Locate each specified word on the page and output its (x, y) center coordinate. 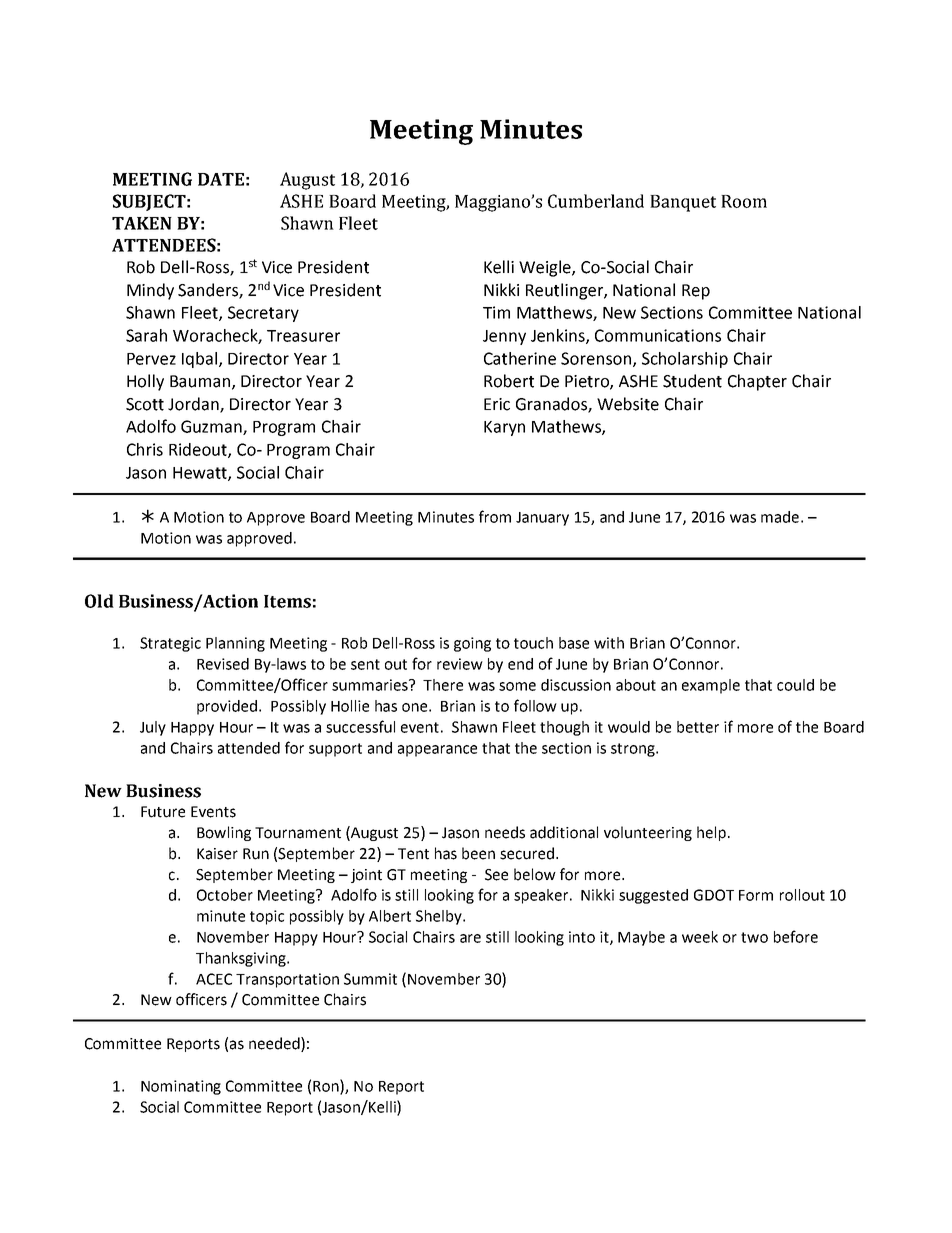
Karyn (504, 428)
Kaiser (217, 854)
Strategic (170, 644)
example (711, 686)
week (700, 937)
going (472, 644)
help (711, 833)
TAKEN (142, 223)
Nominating (181, 1087)
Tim (496, 312)
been (478, 853)
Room (744, 201)
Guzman (212, 427)
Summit (370, 979)
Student (692, 381)
